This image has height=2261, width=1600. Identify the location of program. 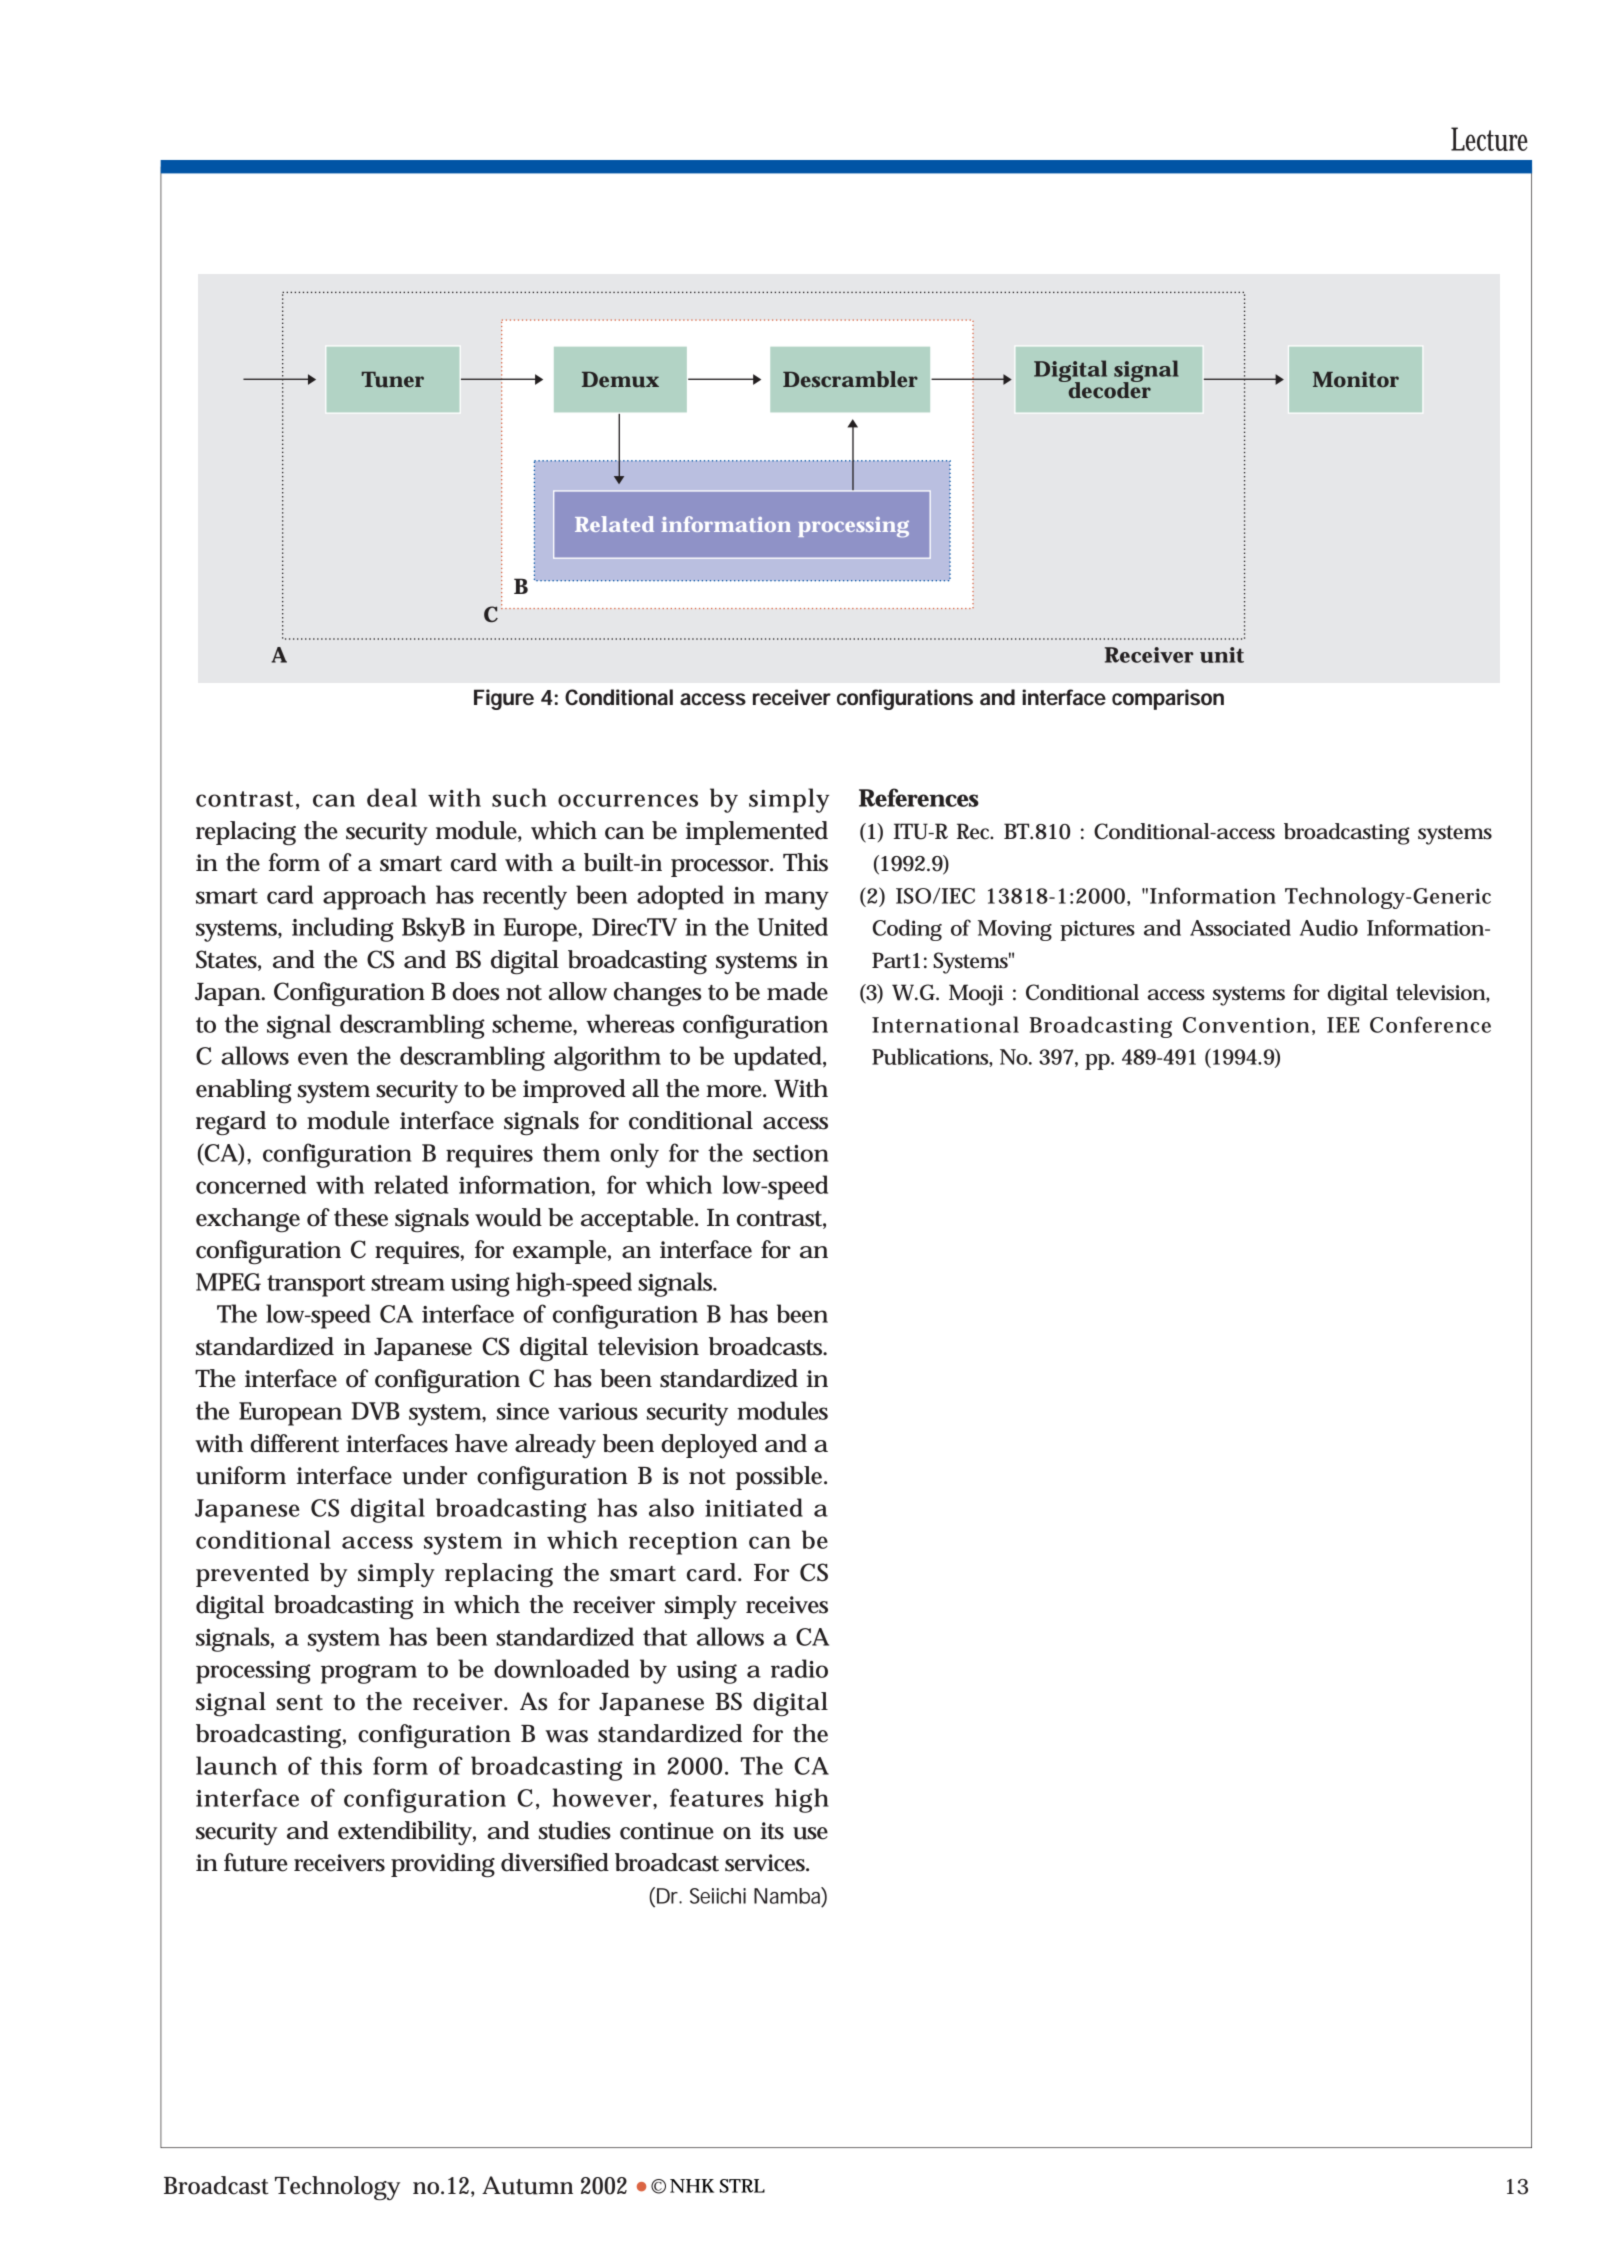
(369, 1674).
